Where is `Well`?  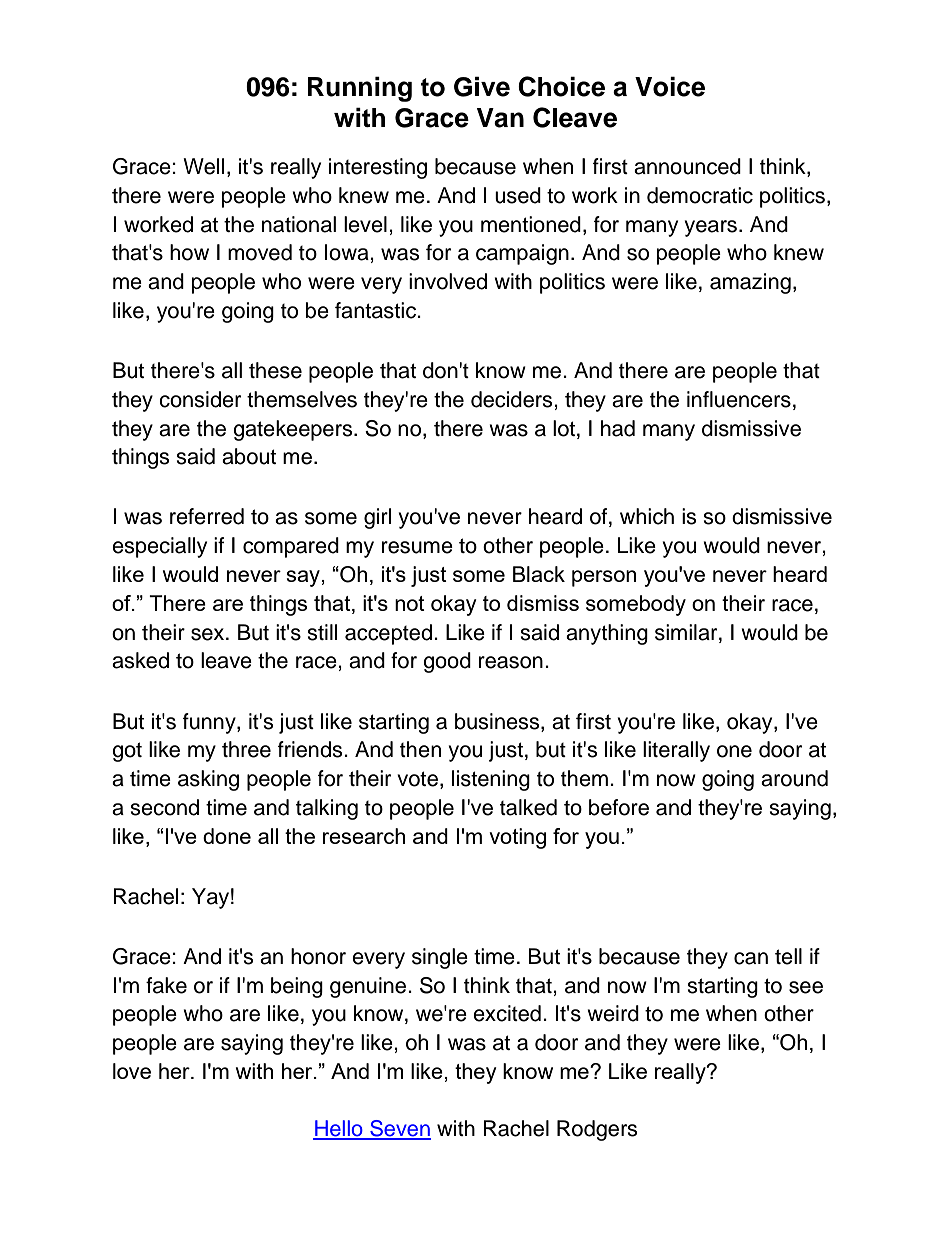 Well is located at coordinates (203, 166).
